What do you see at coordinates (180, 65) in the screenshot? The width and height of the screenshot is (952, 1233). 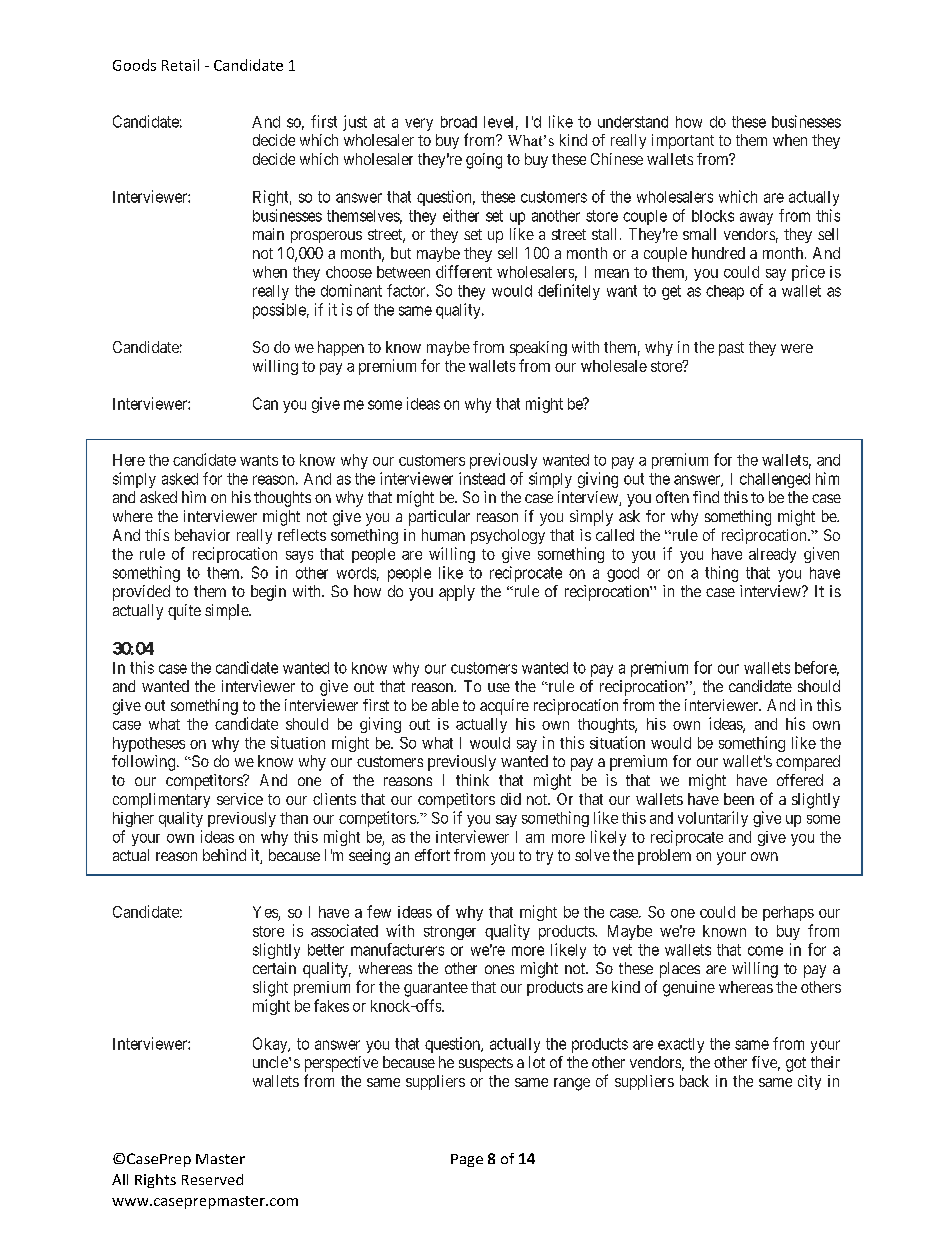 I see `Retail` at bounding box center [180, 65].
